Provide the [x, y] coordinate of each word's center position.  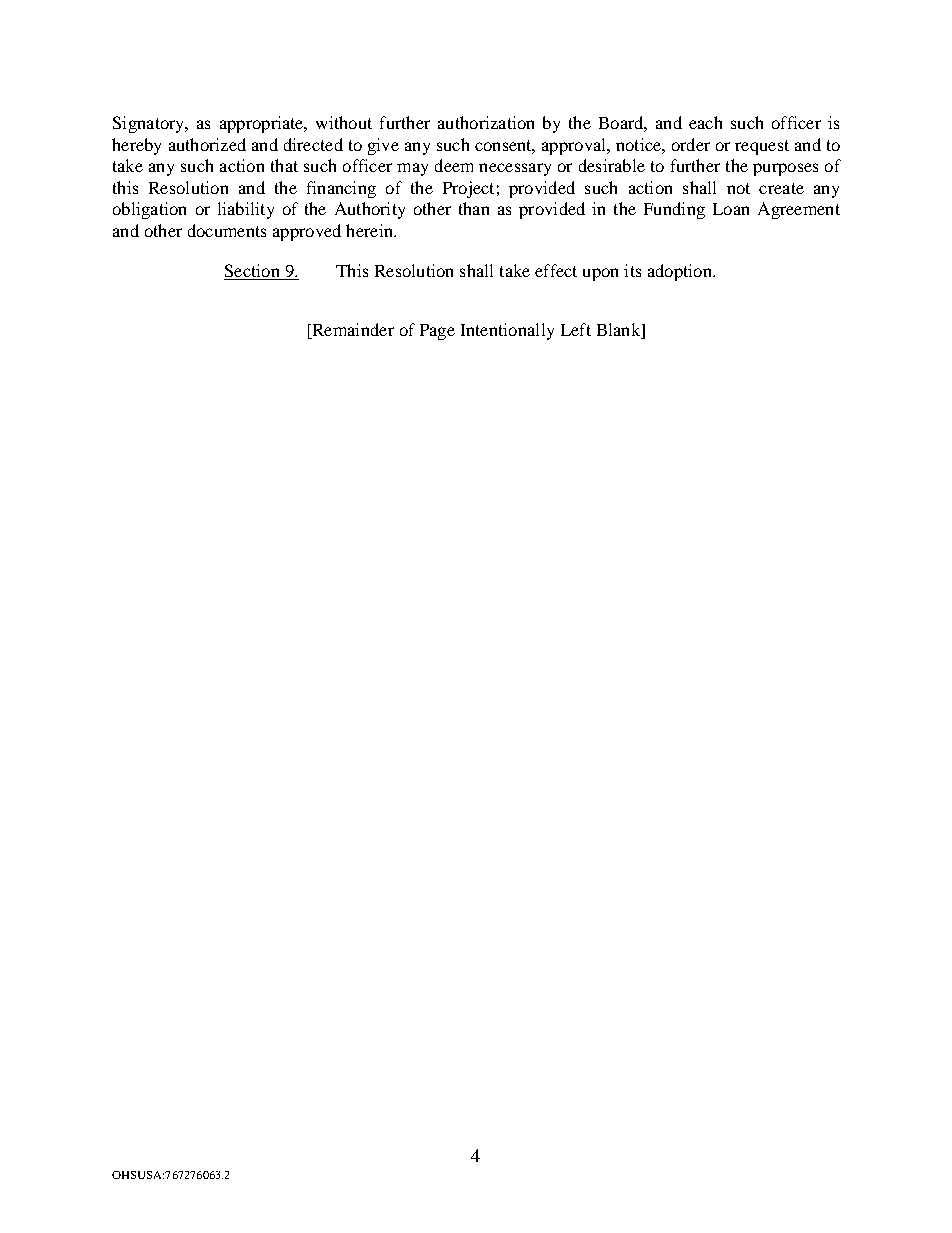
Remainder [352, 329]
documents [227, 230]
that [284, 165]
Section [253, 272]
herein [370, 230]
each [705, 122]
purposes [785, 169]
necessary [515, 169]
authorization [486, 122]
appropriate [263, 124]
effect [556, 270]
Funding [674, 210]
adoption [681, 272]
